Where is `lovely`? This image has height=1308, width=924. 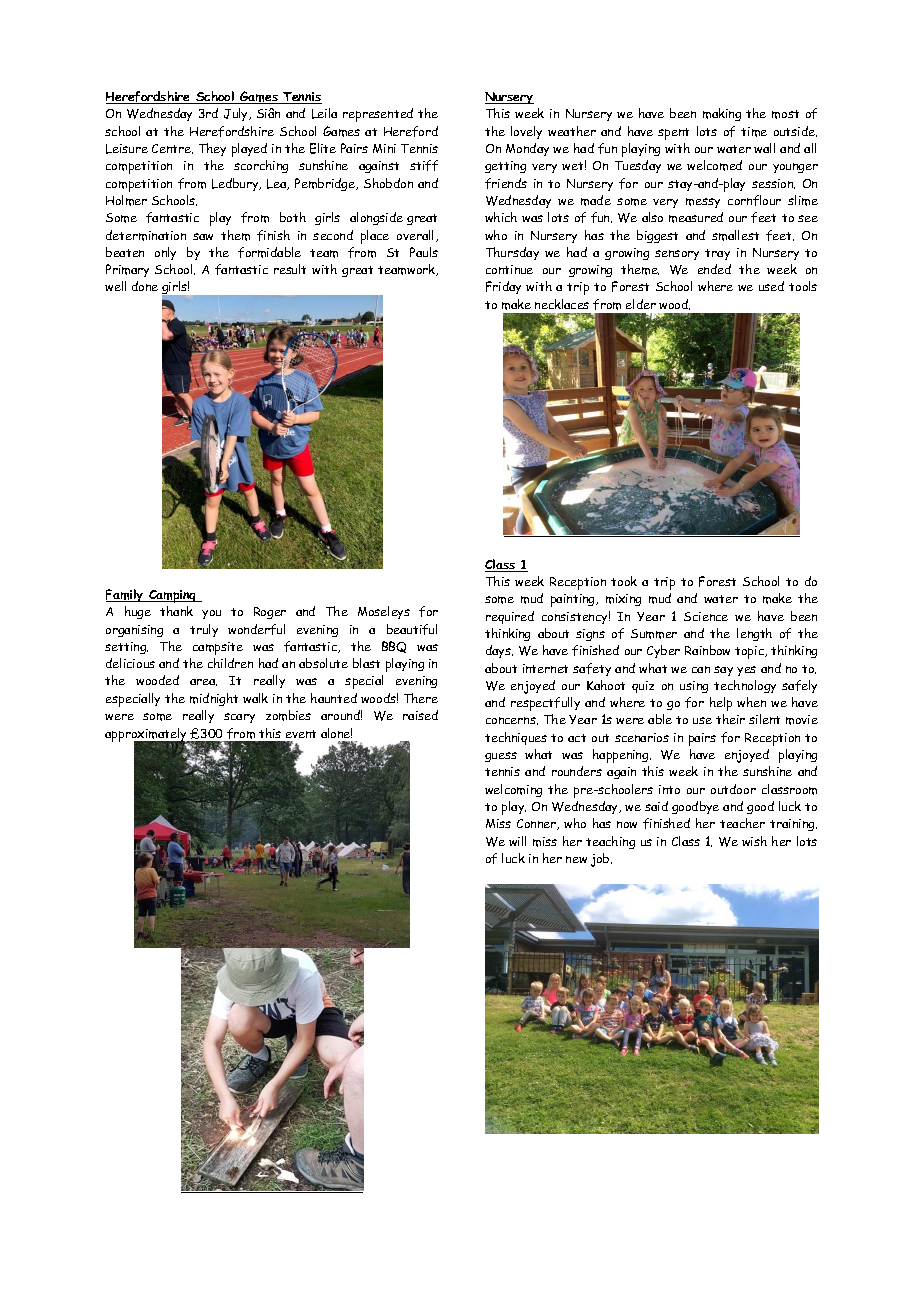
lovely is located at coordinates (526, 132).
